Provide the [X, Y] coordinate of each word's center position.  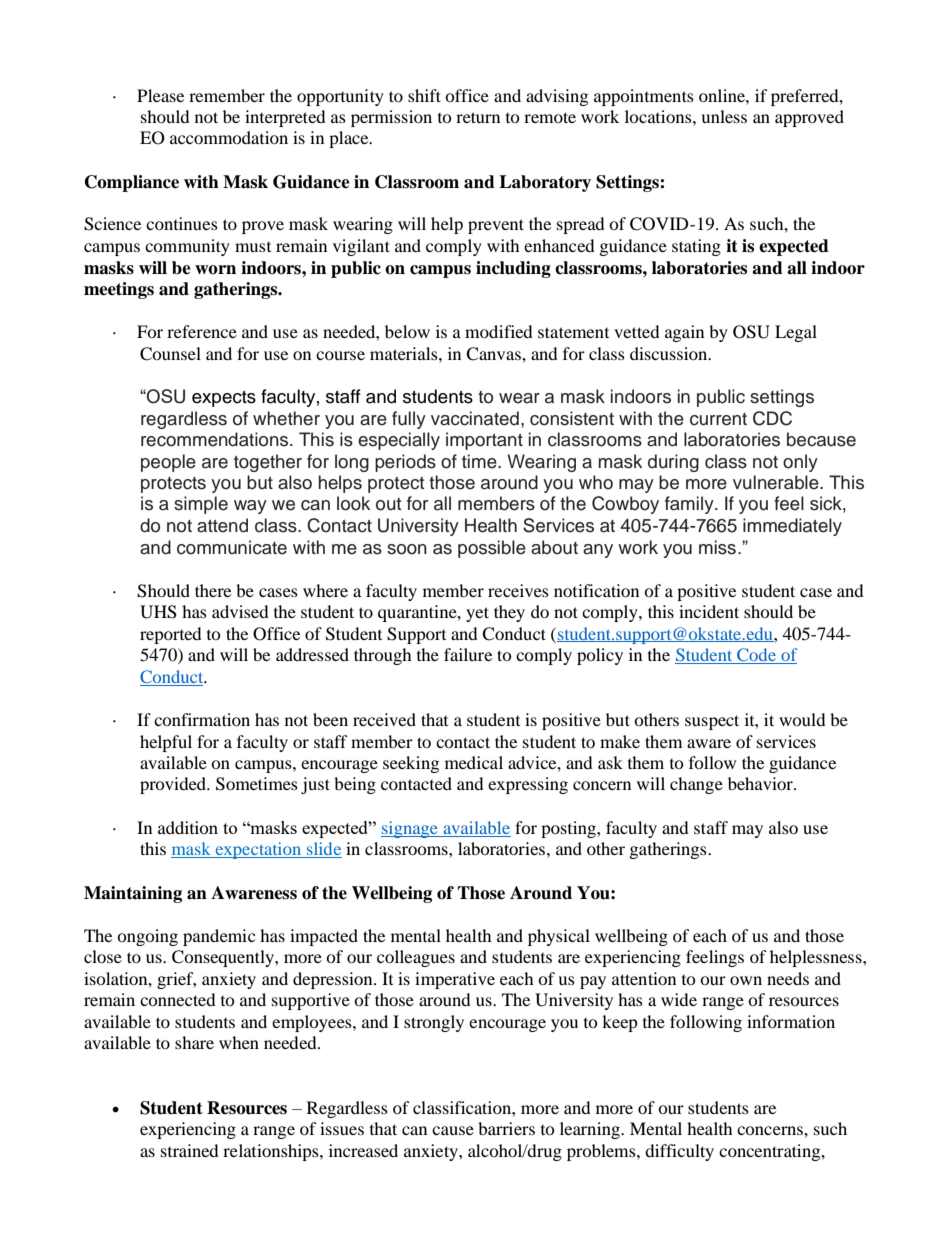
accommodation [229, 137]
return [478, 117]
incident [709, 611]
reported [171, 635]
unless [724, 116]
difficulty [679, 1152]
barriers [506, 1128]
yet [477, 614]
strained [190, 1150]
